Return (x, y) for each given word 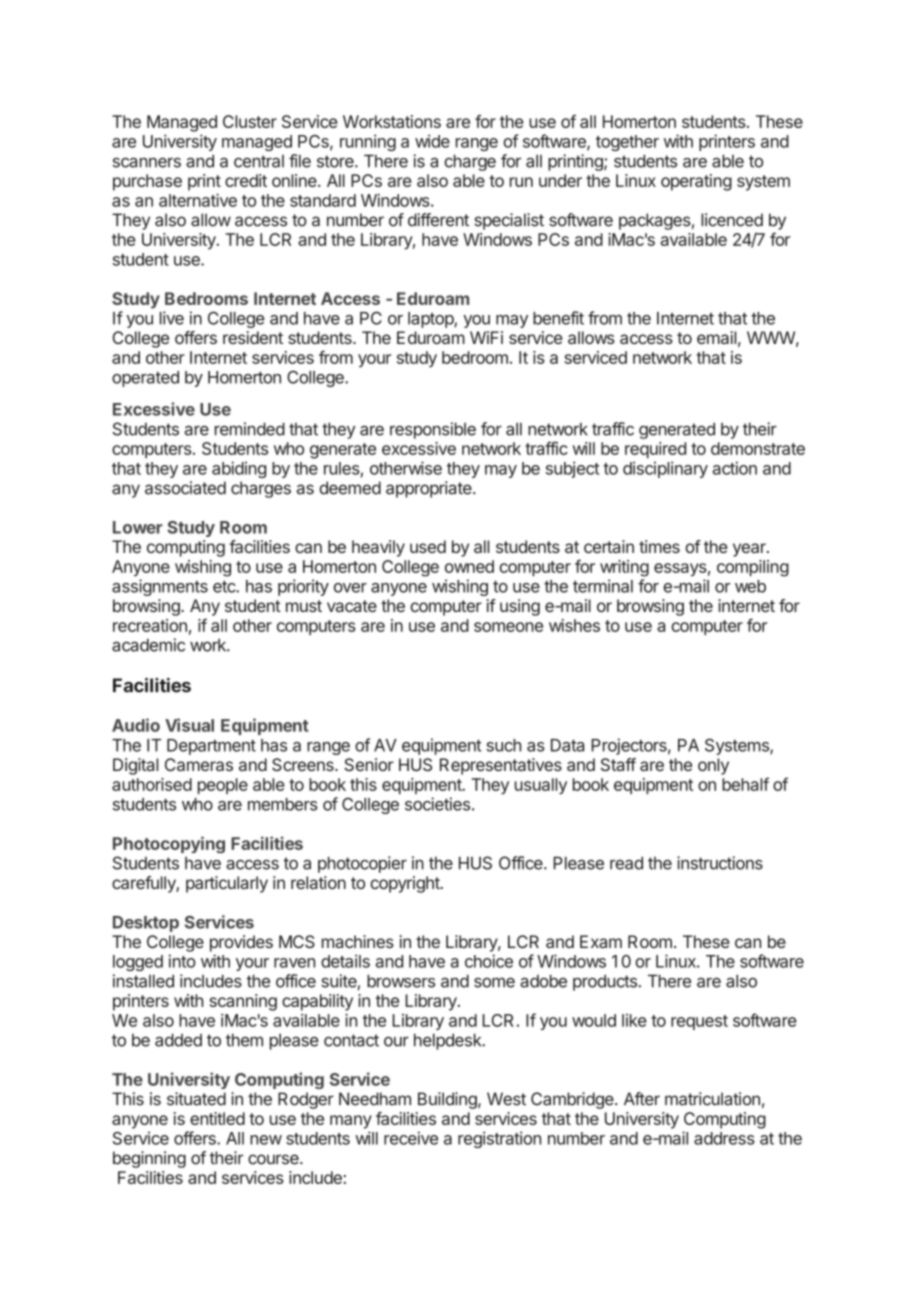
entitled (217, 1118)
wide (432, 141)
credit (246, 180)
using (520, 607)
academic (148, 645)
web (750, 586)
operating (696, 182)
